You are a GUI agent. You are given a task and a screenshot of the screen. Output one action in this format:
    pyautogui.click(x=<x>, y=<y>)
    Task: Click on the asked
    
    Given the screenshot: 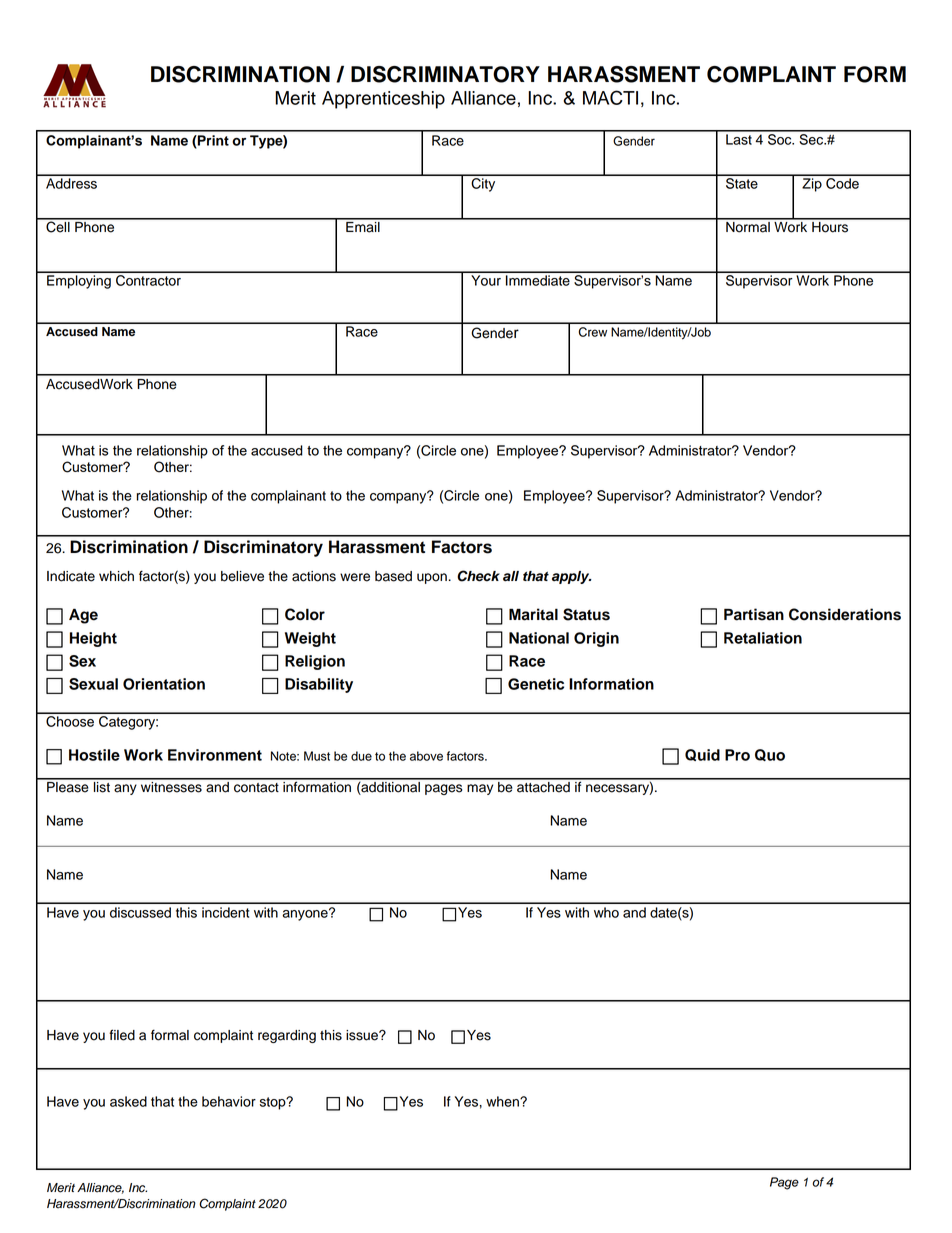 What is the action you would take?
    pyautogui.click(x=128, y=1101)
